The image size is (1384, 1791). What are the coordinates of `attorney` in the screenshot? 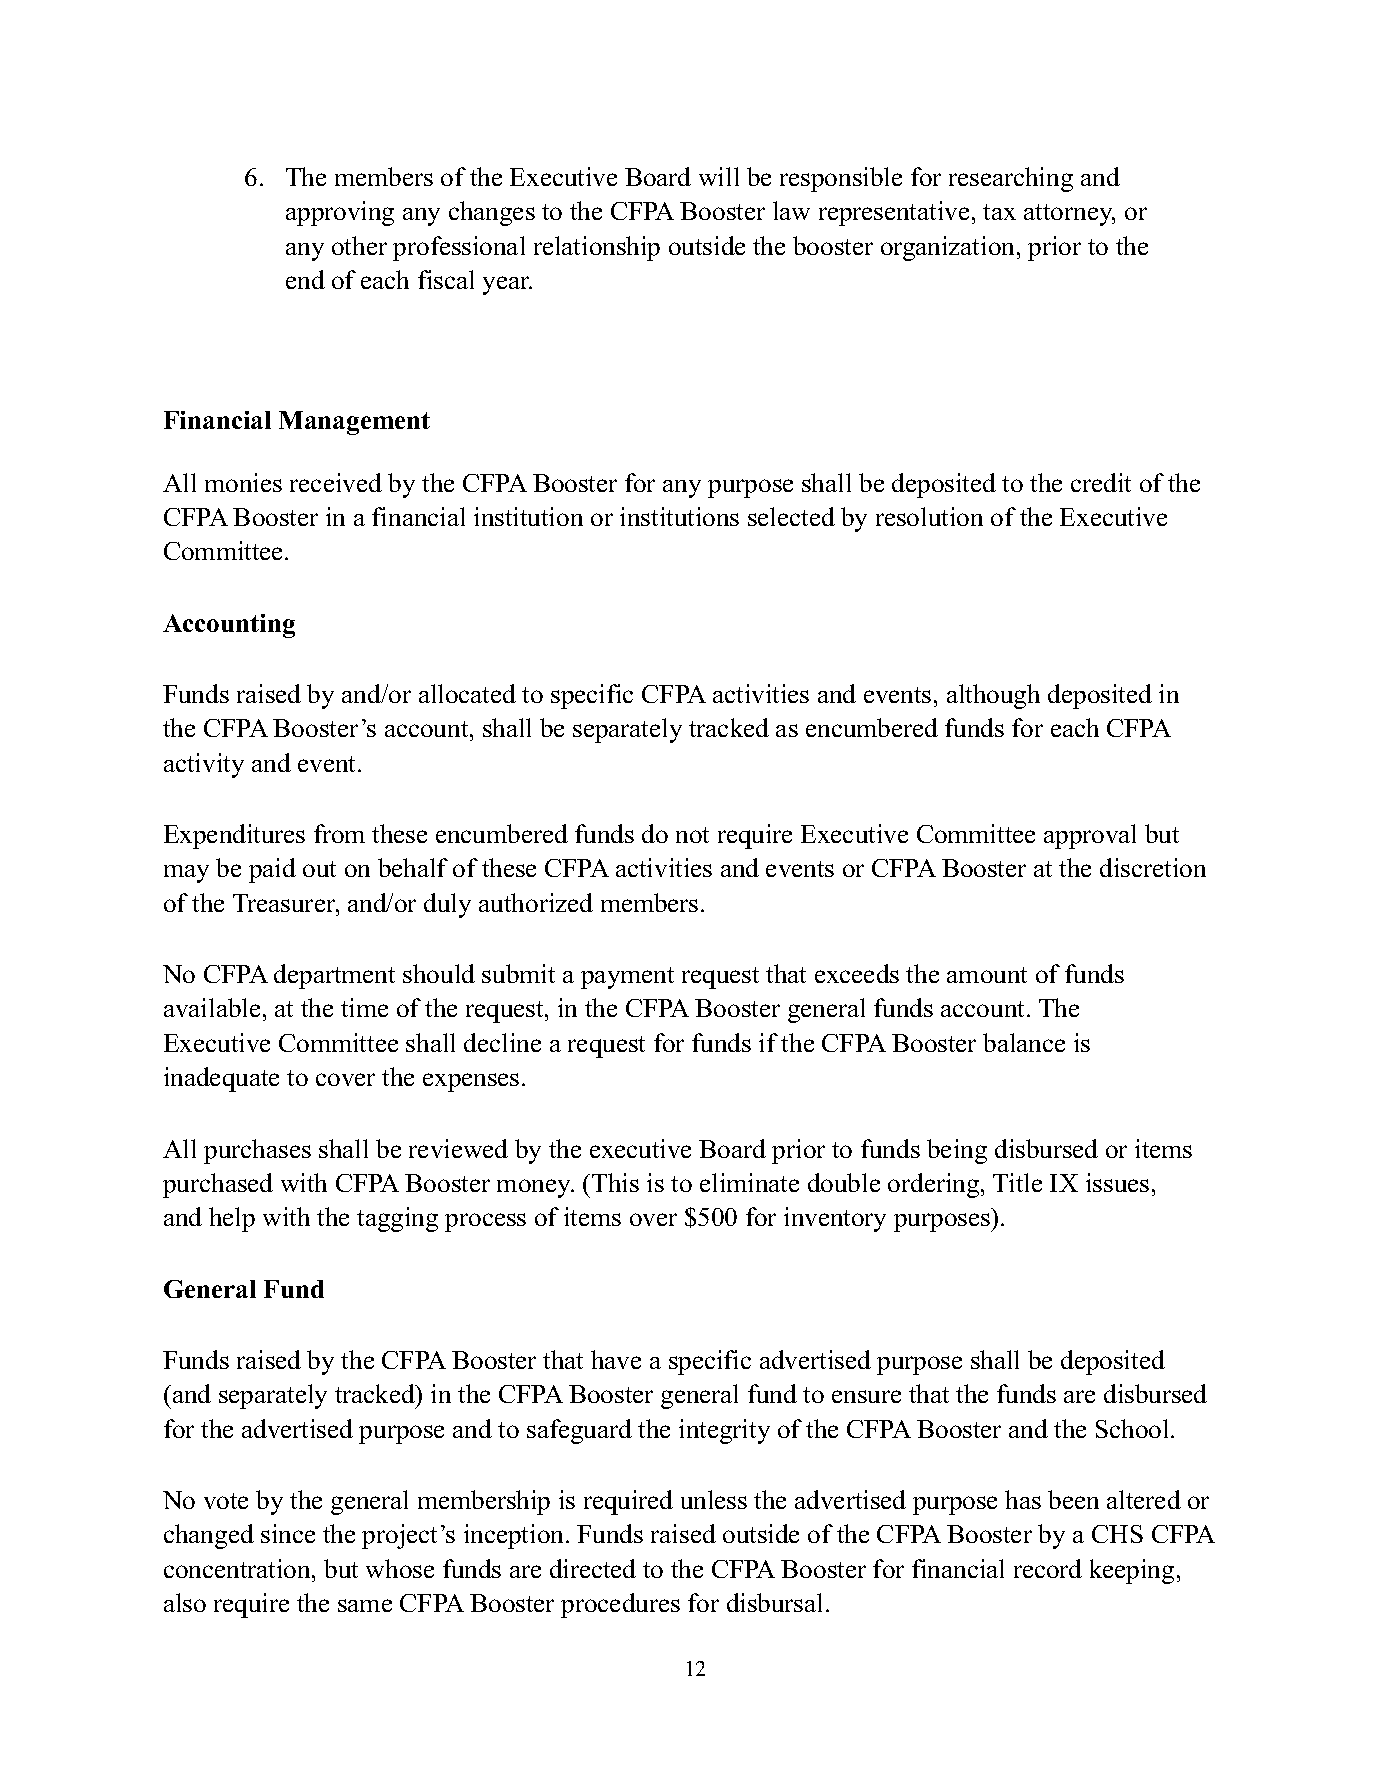 It's located at (1069, 215).
